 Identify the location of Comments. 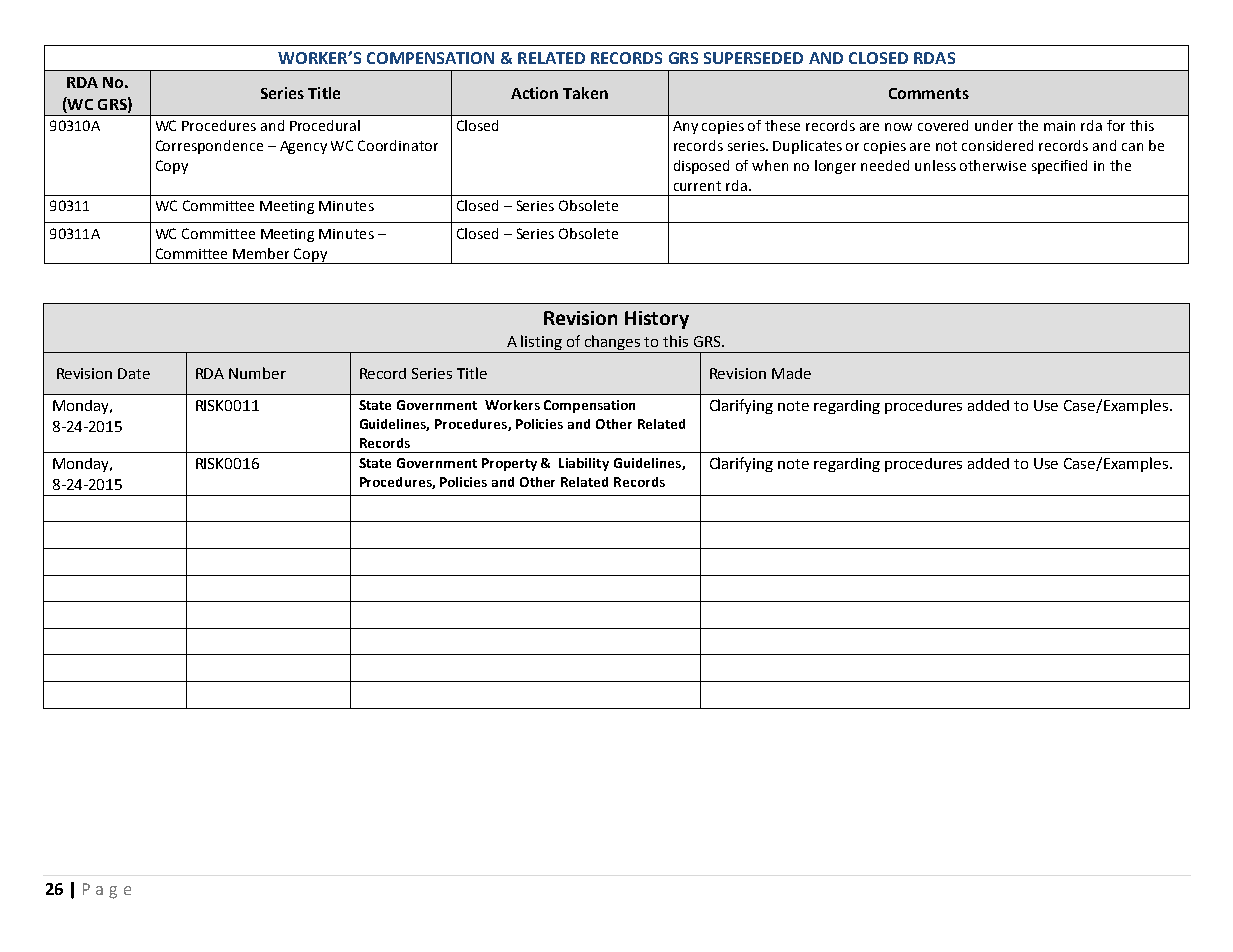
(929, 93).
